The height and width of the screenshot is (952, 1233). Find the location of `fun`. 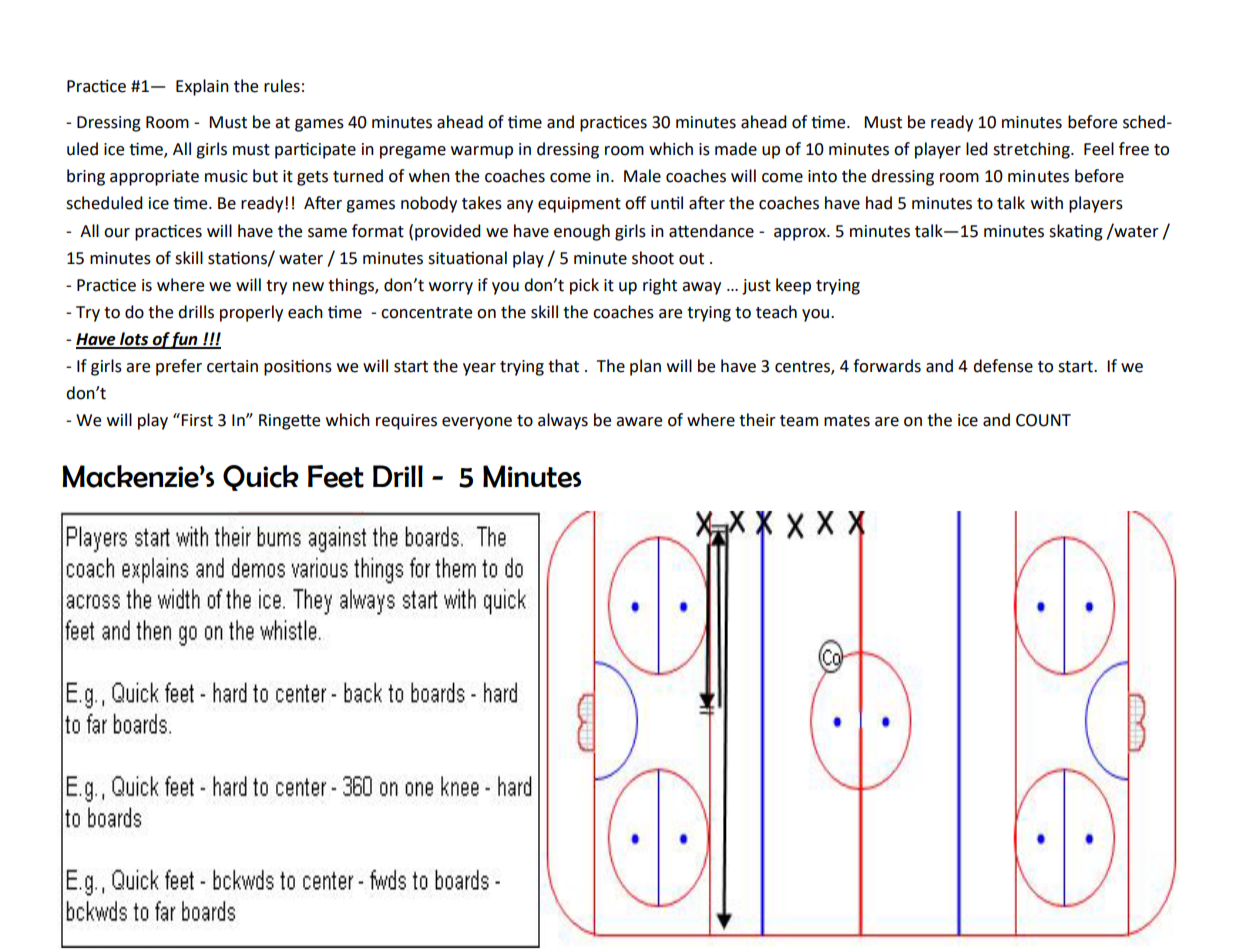

fun is located at coordinates (185, 340).
